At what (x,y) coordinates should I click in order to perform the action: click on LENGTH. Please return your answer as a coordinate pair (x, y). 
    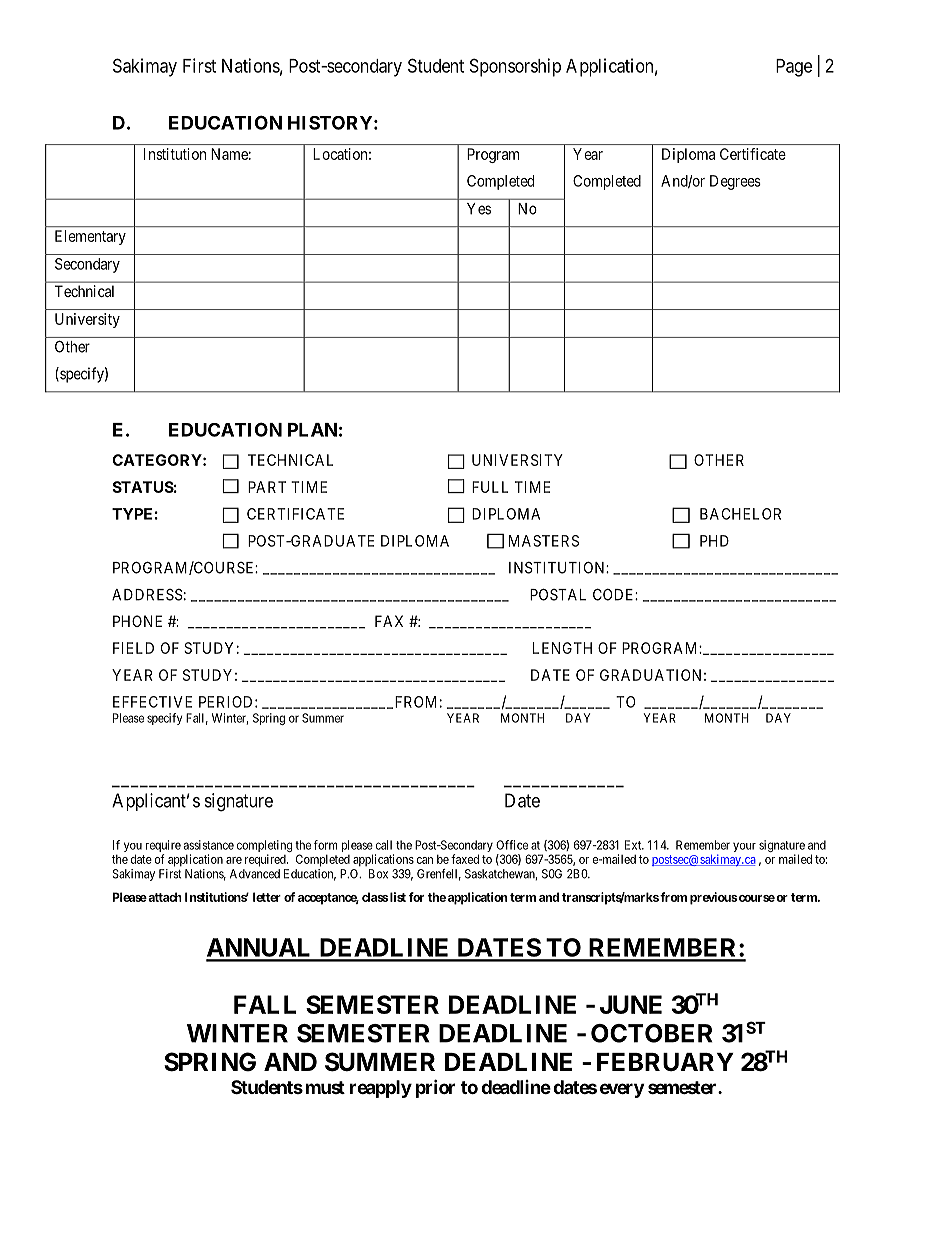
    Looking at the image, I should click on (562, 648).
